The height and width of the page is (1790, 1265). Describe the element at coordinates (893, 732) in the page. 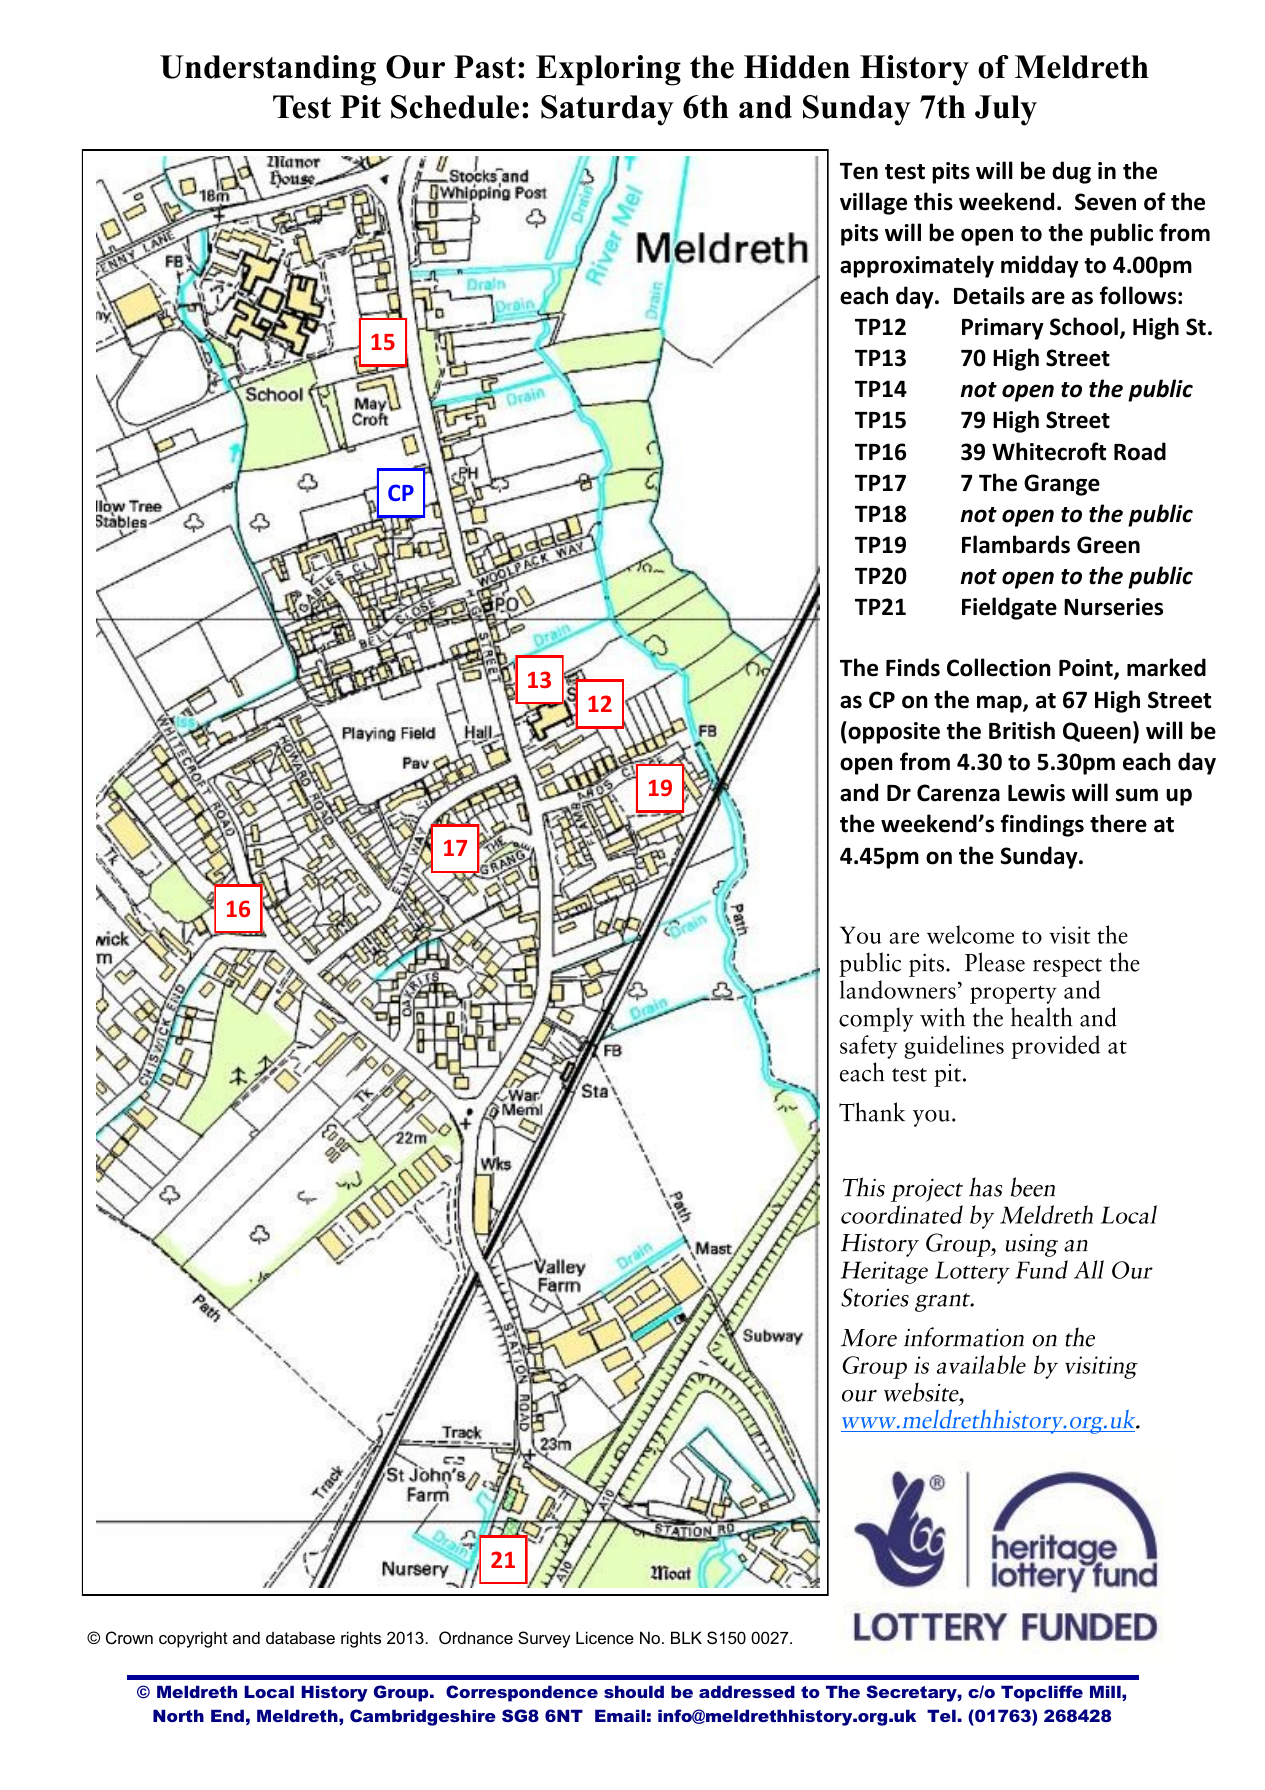

I see `opposite` at that location.
